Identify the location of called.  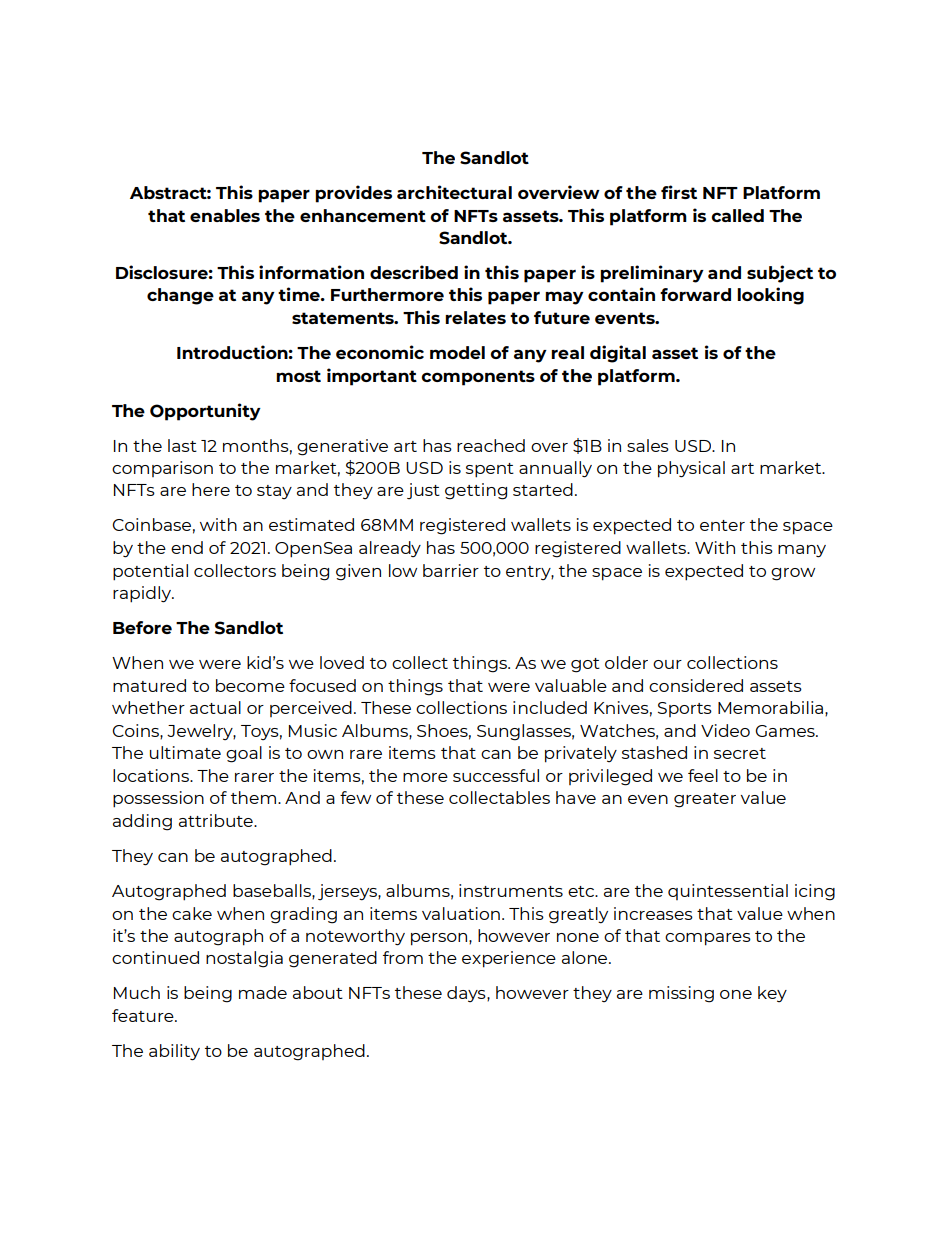
(737, 215).
